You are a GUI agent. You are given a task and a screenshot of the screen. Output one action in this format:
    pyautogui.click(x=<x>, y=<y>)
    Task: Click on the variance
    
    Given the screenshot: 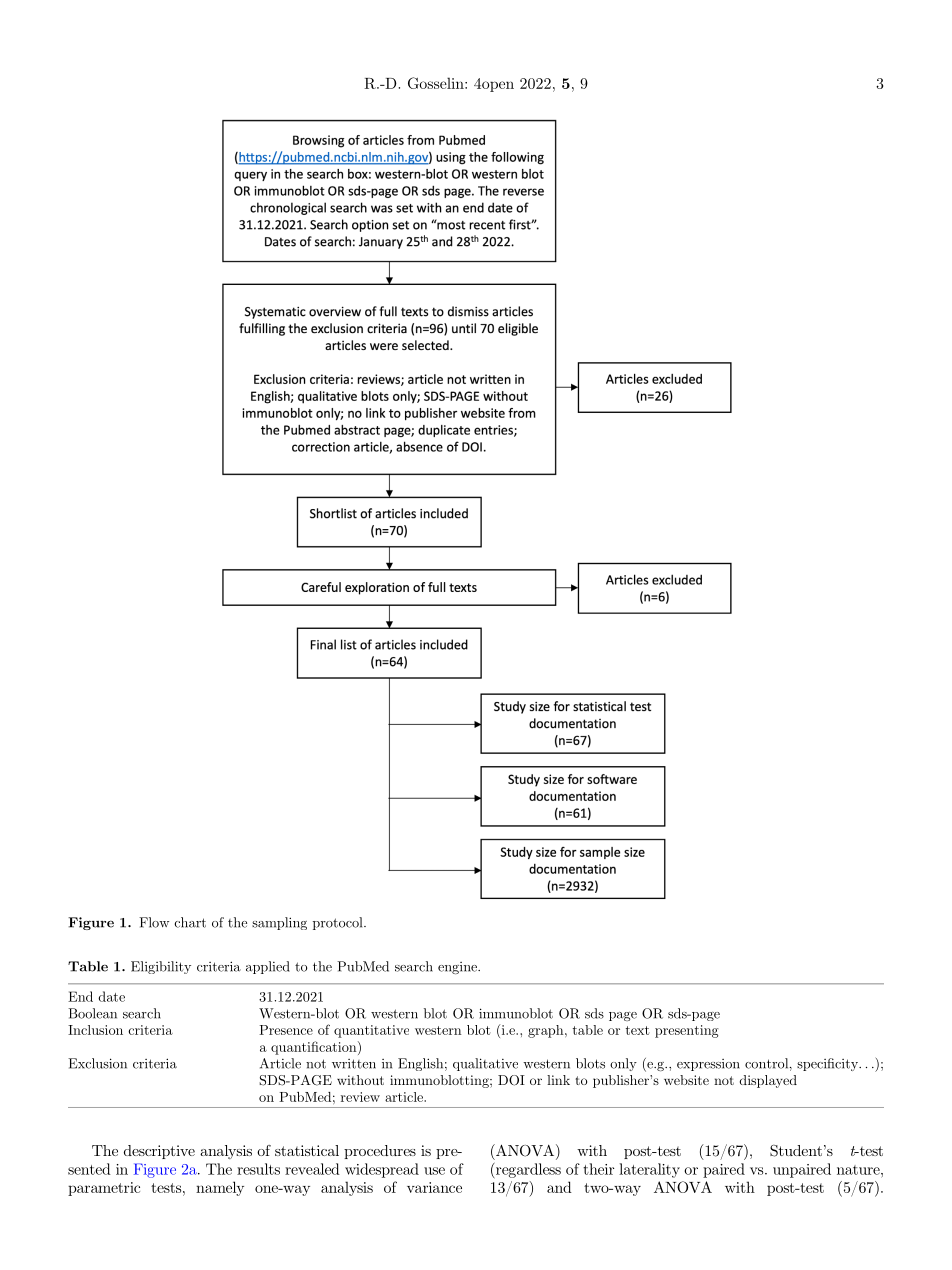 What is the action you would take?
    pyautogui.click(x=434, y=1187)
